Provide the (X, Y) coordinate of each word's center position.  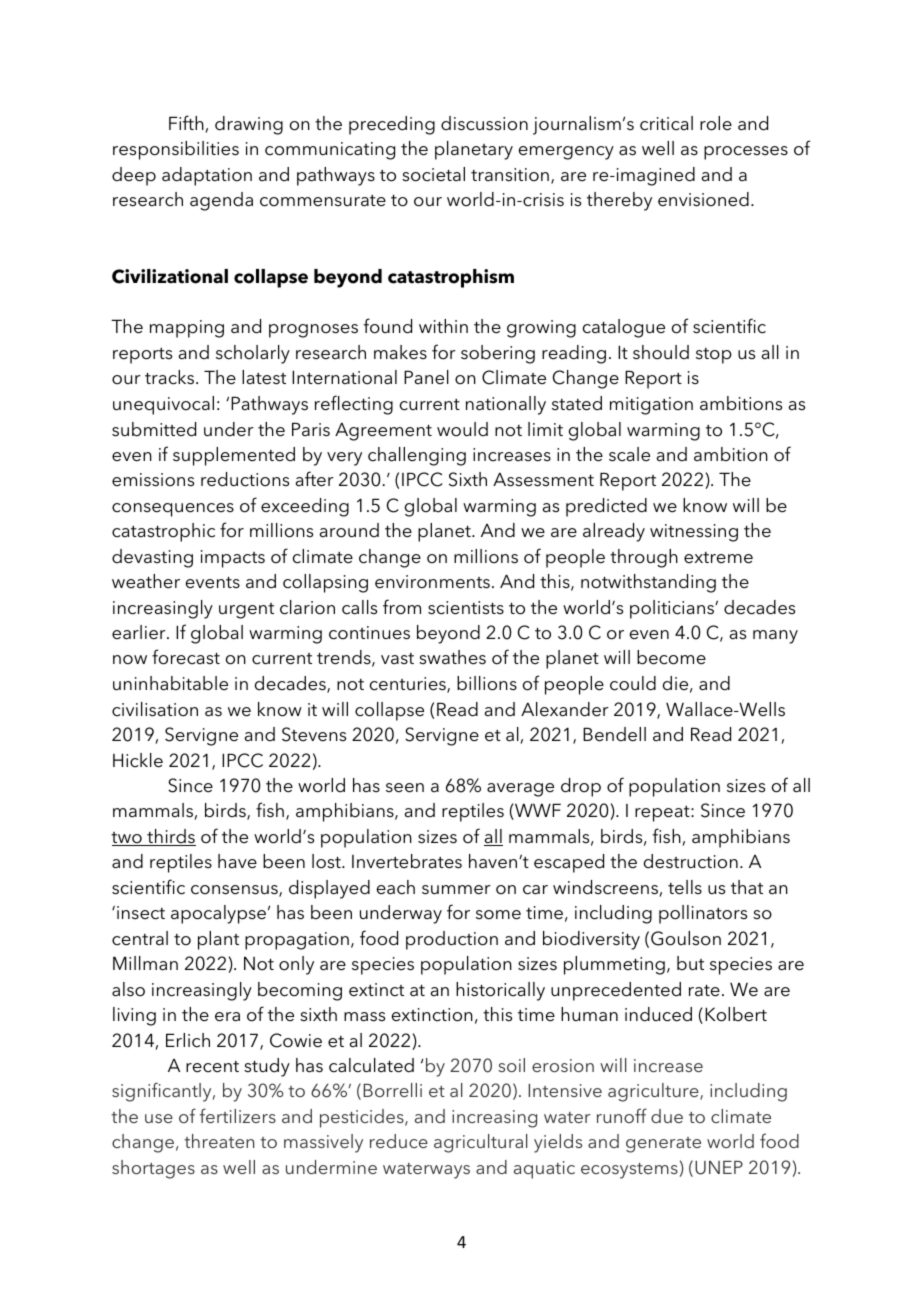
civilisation (155, 709)
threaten (219, 1141)
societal (433, 174)
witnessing (694, 533)
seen (405, 788)
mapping (187, 329)
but (690, 963)
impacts (233, 559)
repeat (663, 814)
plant (218, 940)
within (443, 326)
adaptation (207, 176)
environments (432, 582)
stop (714, 356)
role (716, 123)
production (452, 940)
